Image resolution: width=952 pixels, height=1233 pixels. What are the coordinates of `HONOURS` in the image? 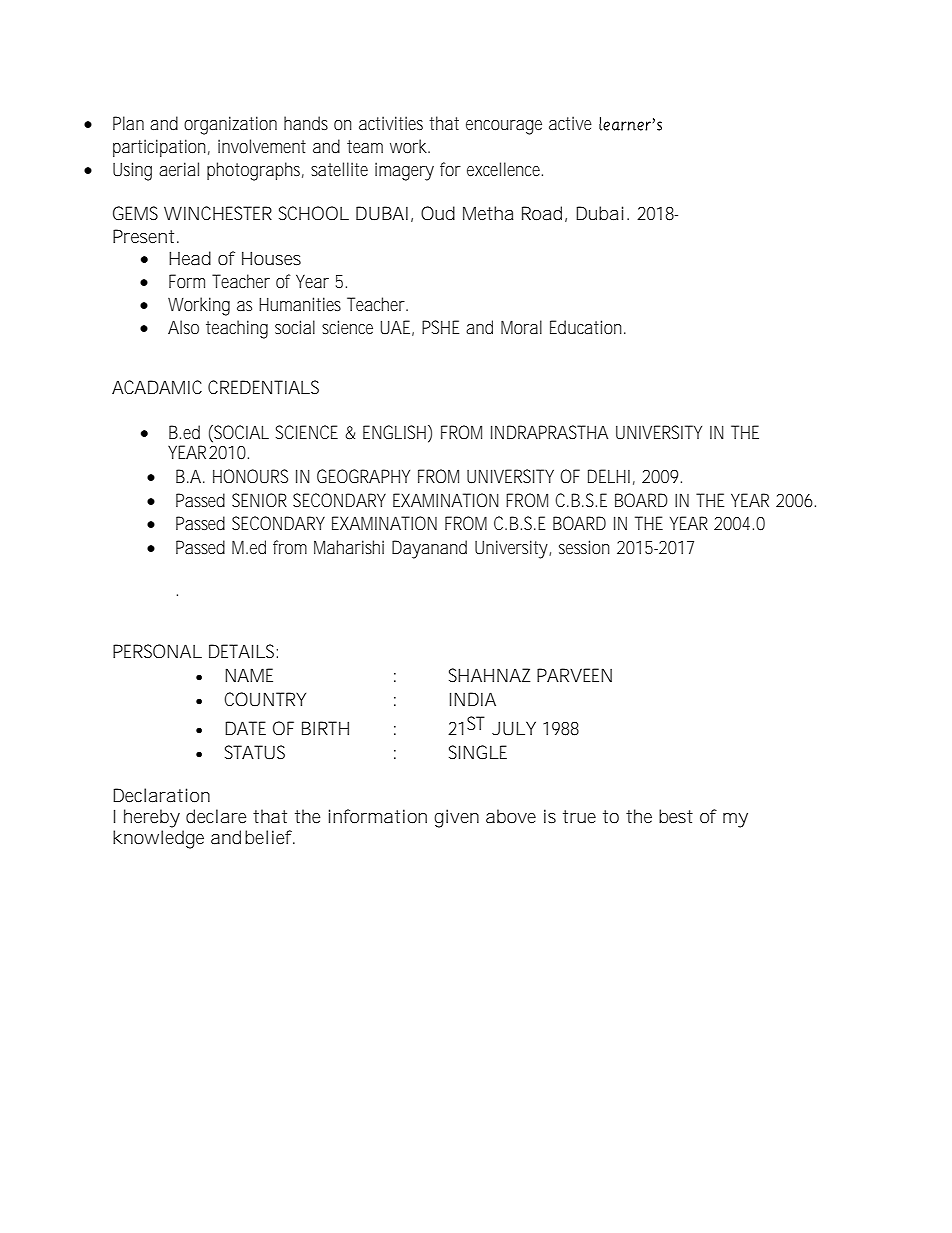 It's located at (250, 476).
